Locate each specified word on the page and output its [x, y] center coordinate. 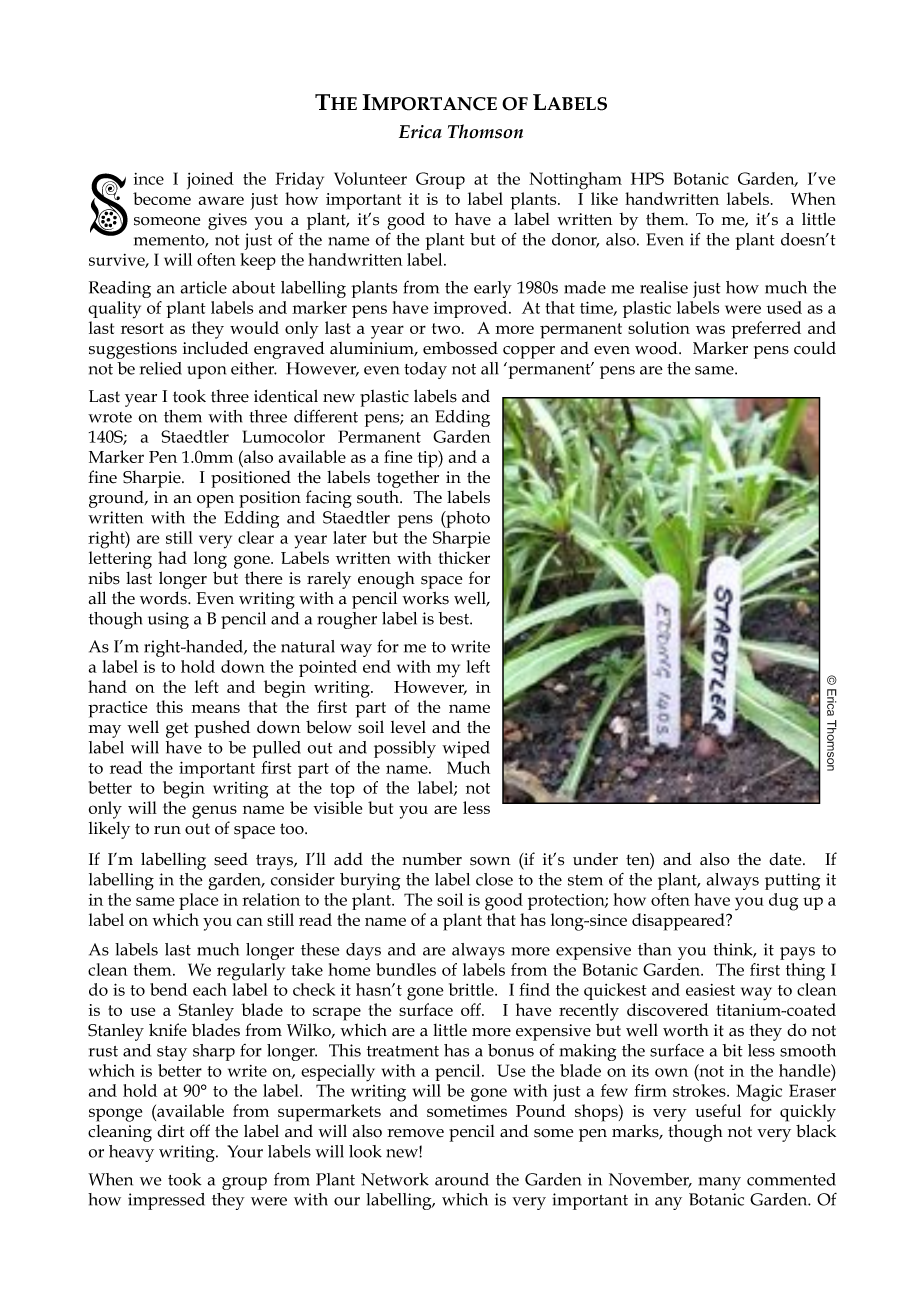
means [215, 708]
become [162, 198]
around [462, 1179]
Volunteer [370, 178]
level [408, 727]
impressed [166, 1201]
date [786, 859]
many [720, 1183]
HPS [647, 178]
